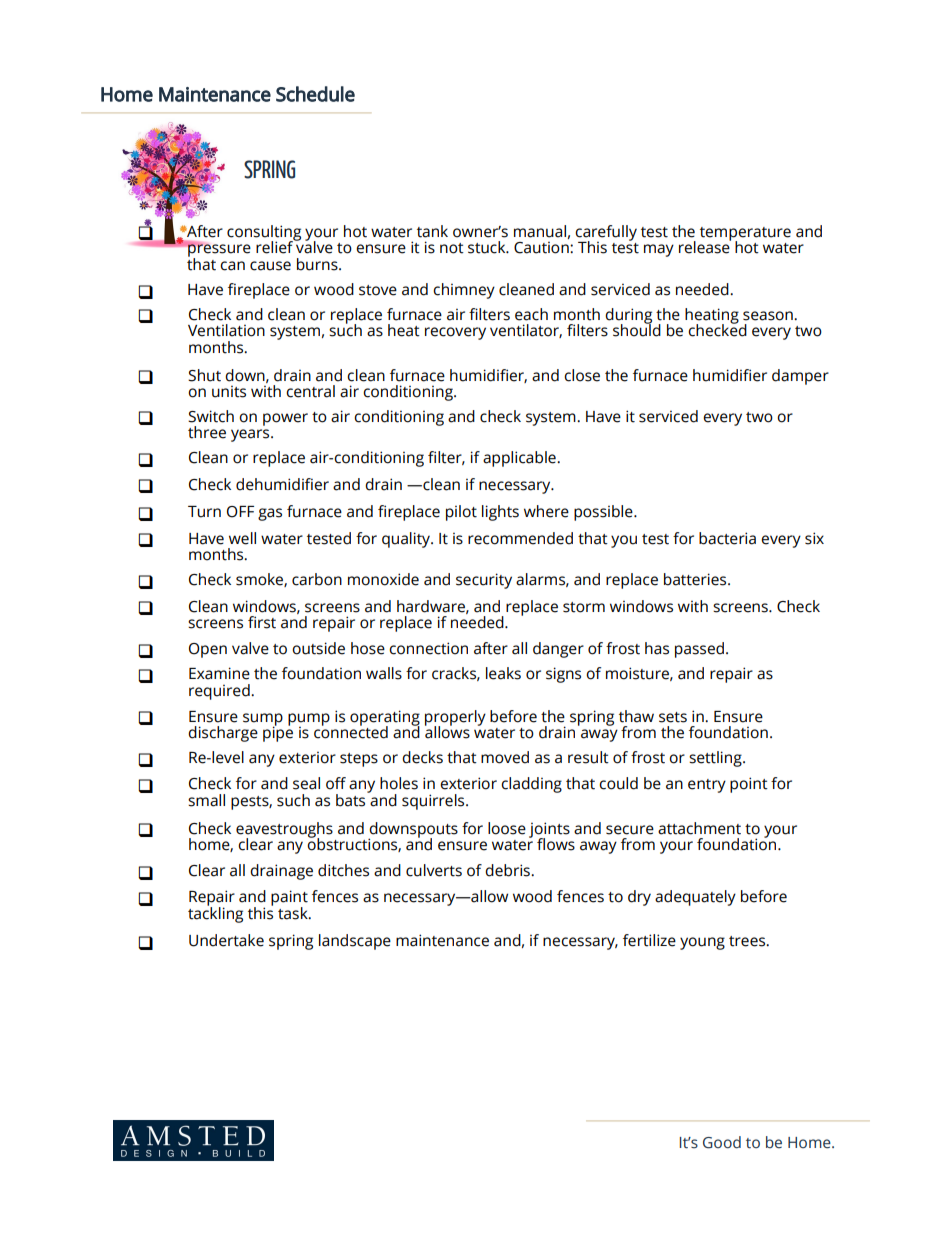 The width and height of the screenshot is (952, 1233). Describe the element at coordinates (226, 940) in the screenshot. I see `Undertake` at that location.
